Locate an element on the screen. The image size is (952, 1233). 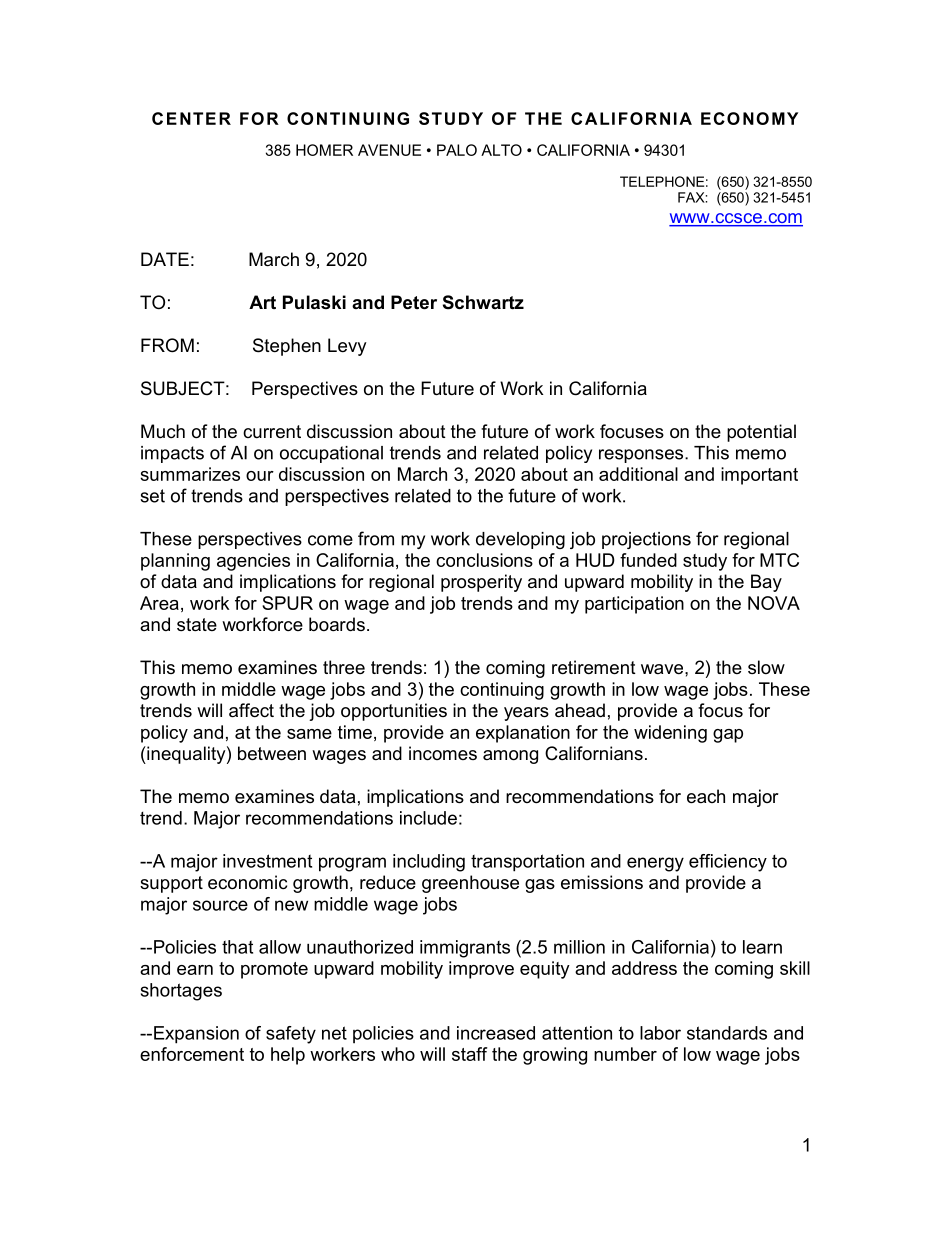
current is located at coordinates (272, 432).
